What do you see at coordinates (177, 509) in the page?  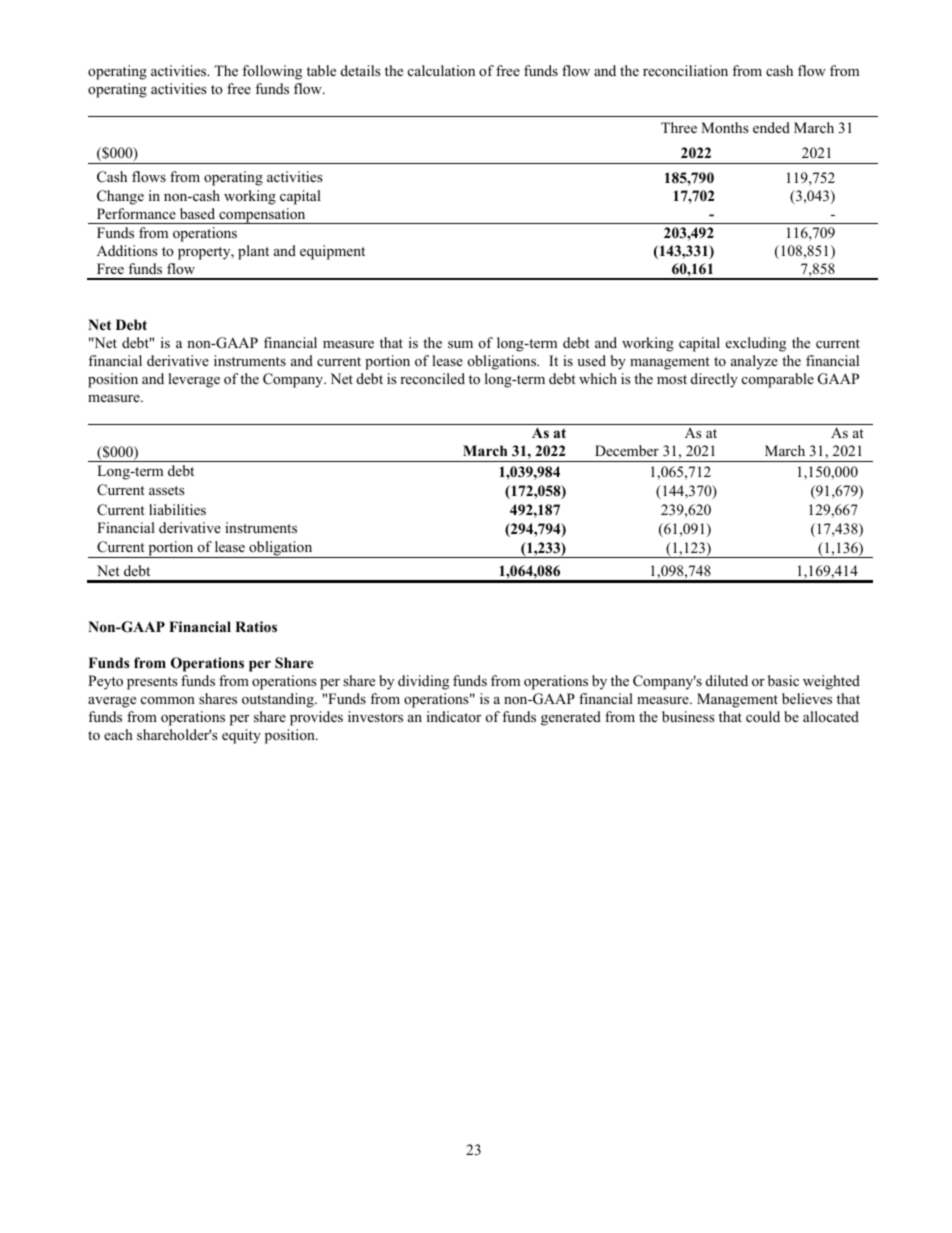 I see `liabilities` at bounding box center [177, 509].
